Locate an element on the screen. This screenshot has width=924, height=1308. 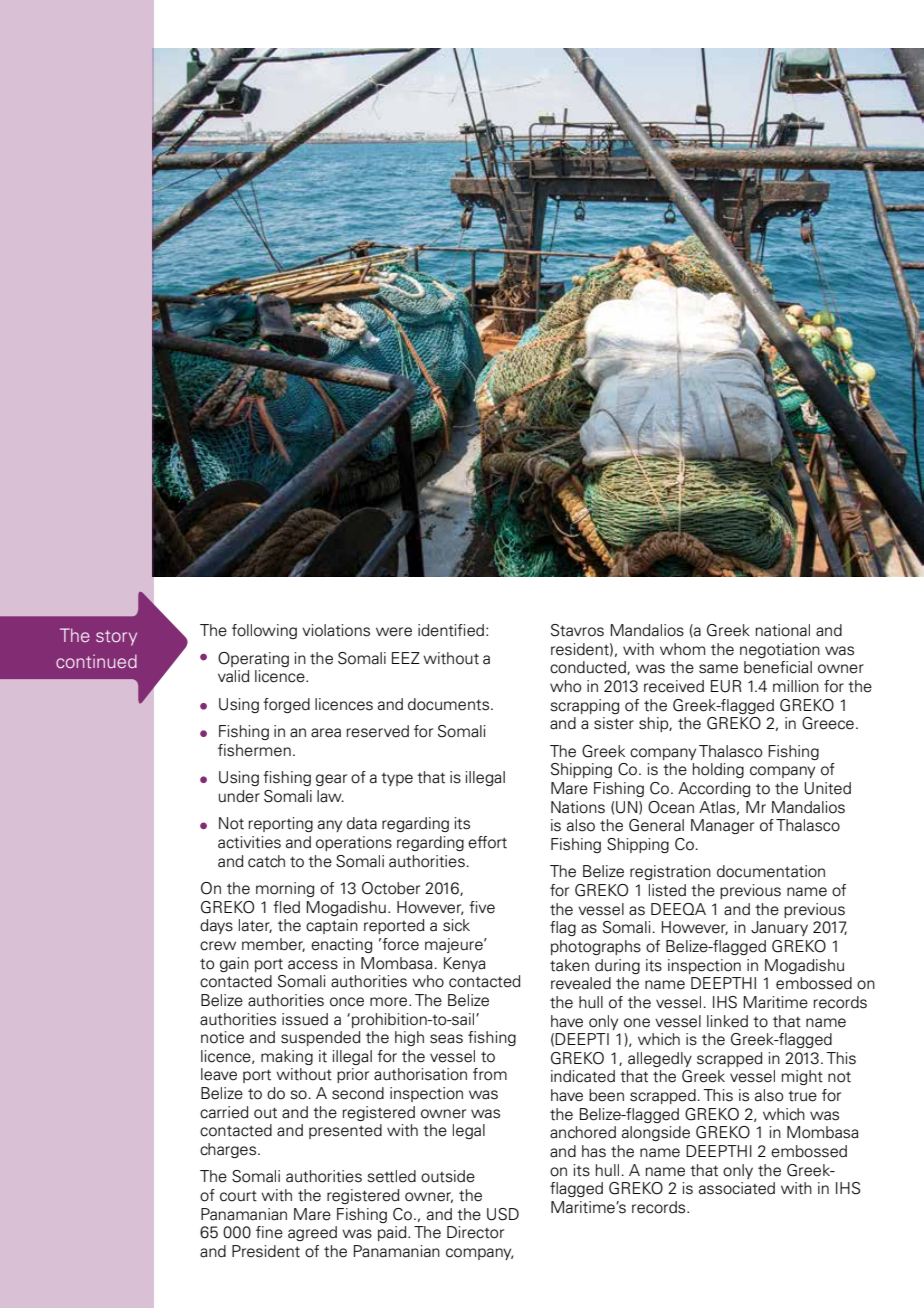
negotiation is located at coordinates (780, 650).
